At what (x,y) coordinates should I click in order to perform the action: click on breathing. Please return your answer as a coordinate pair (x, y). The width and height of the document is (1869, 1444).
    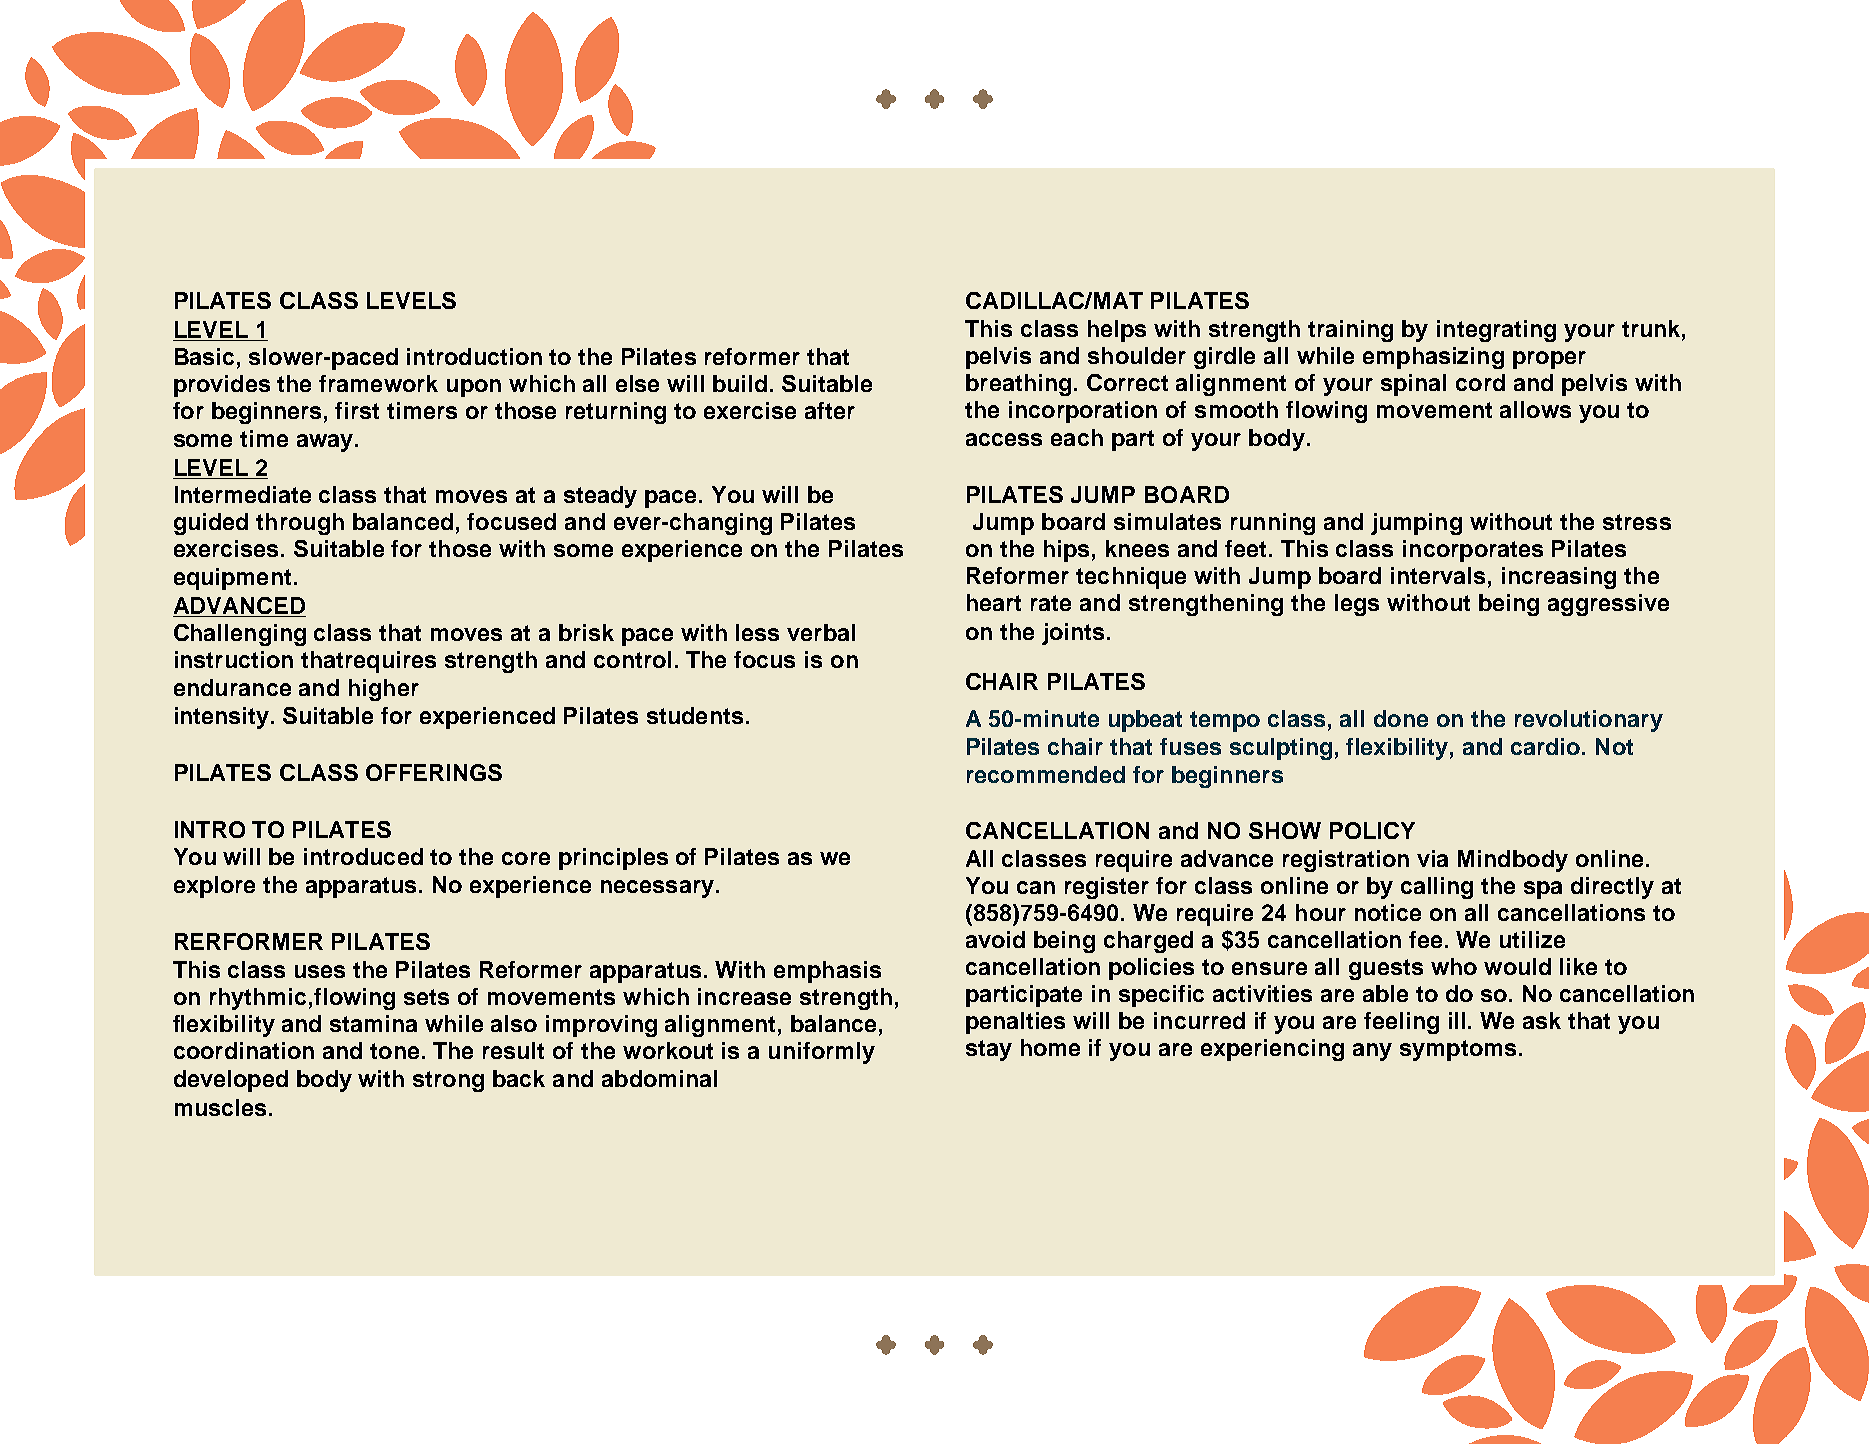
    Looking at the image, I should click on (1018, 385).
